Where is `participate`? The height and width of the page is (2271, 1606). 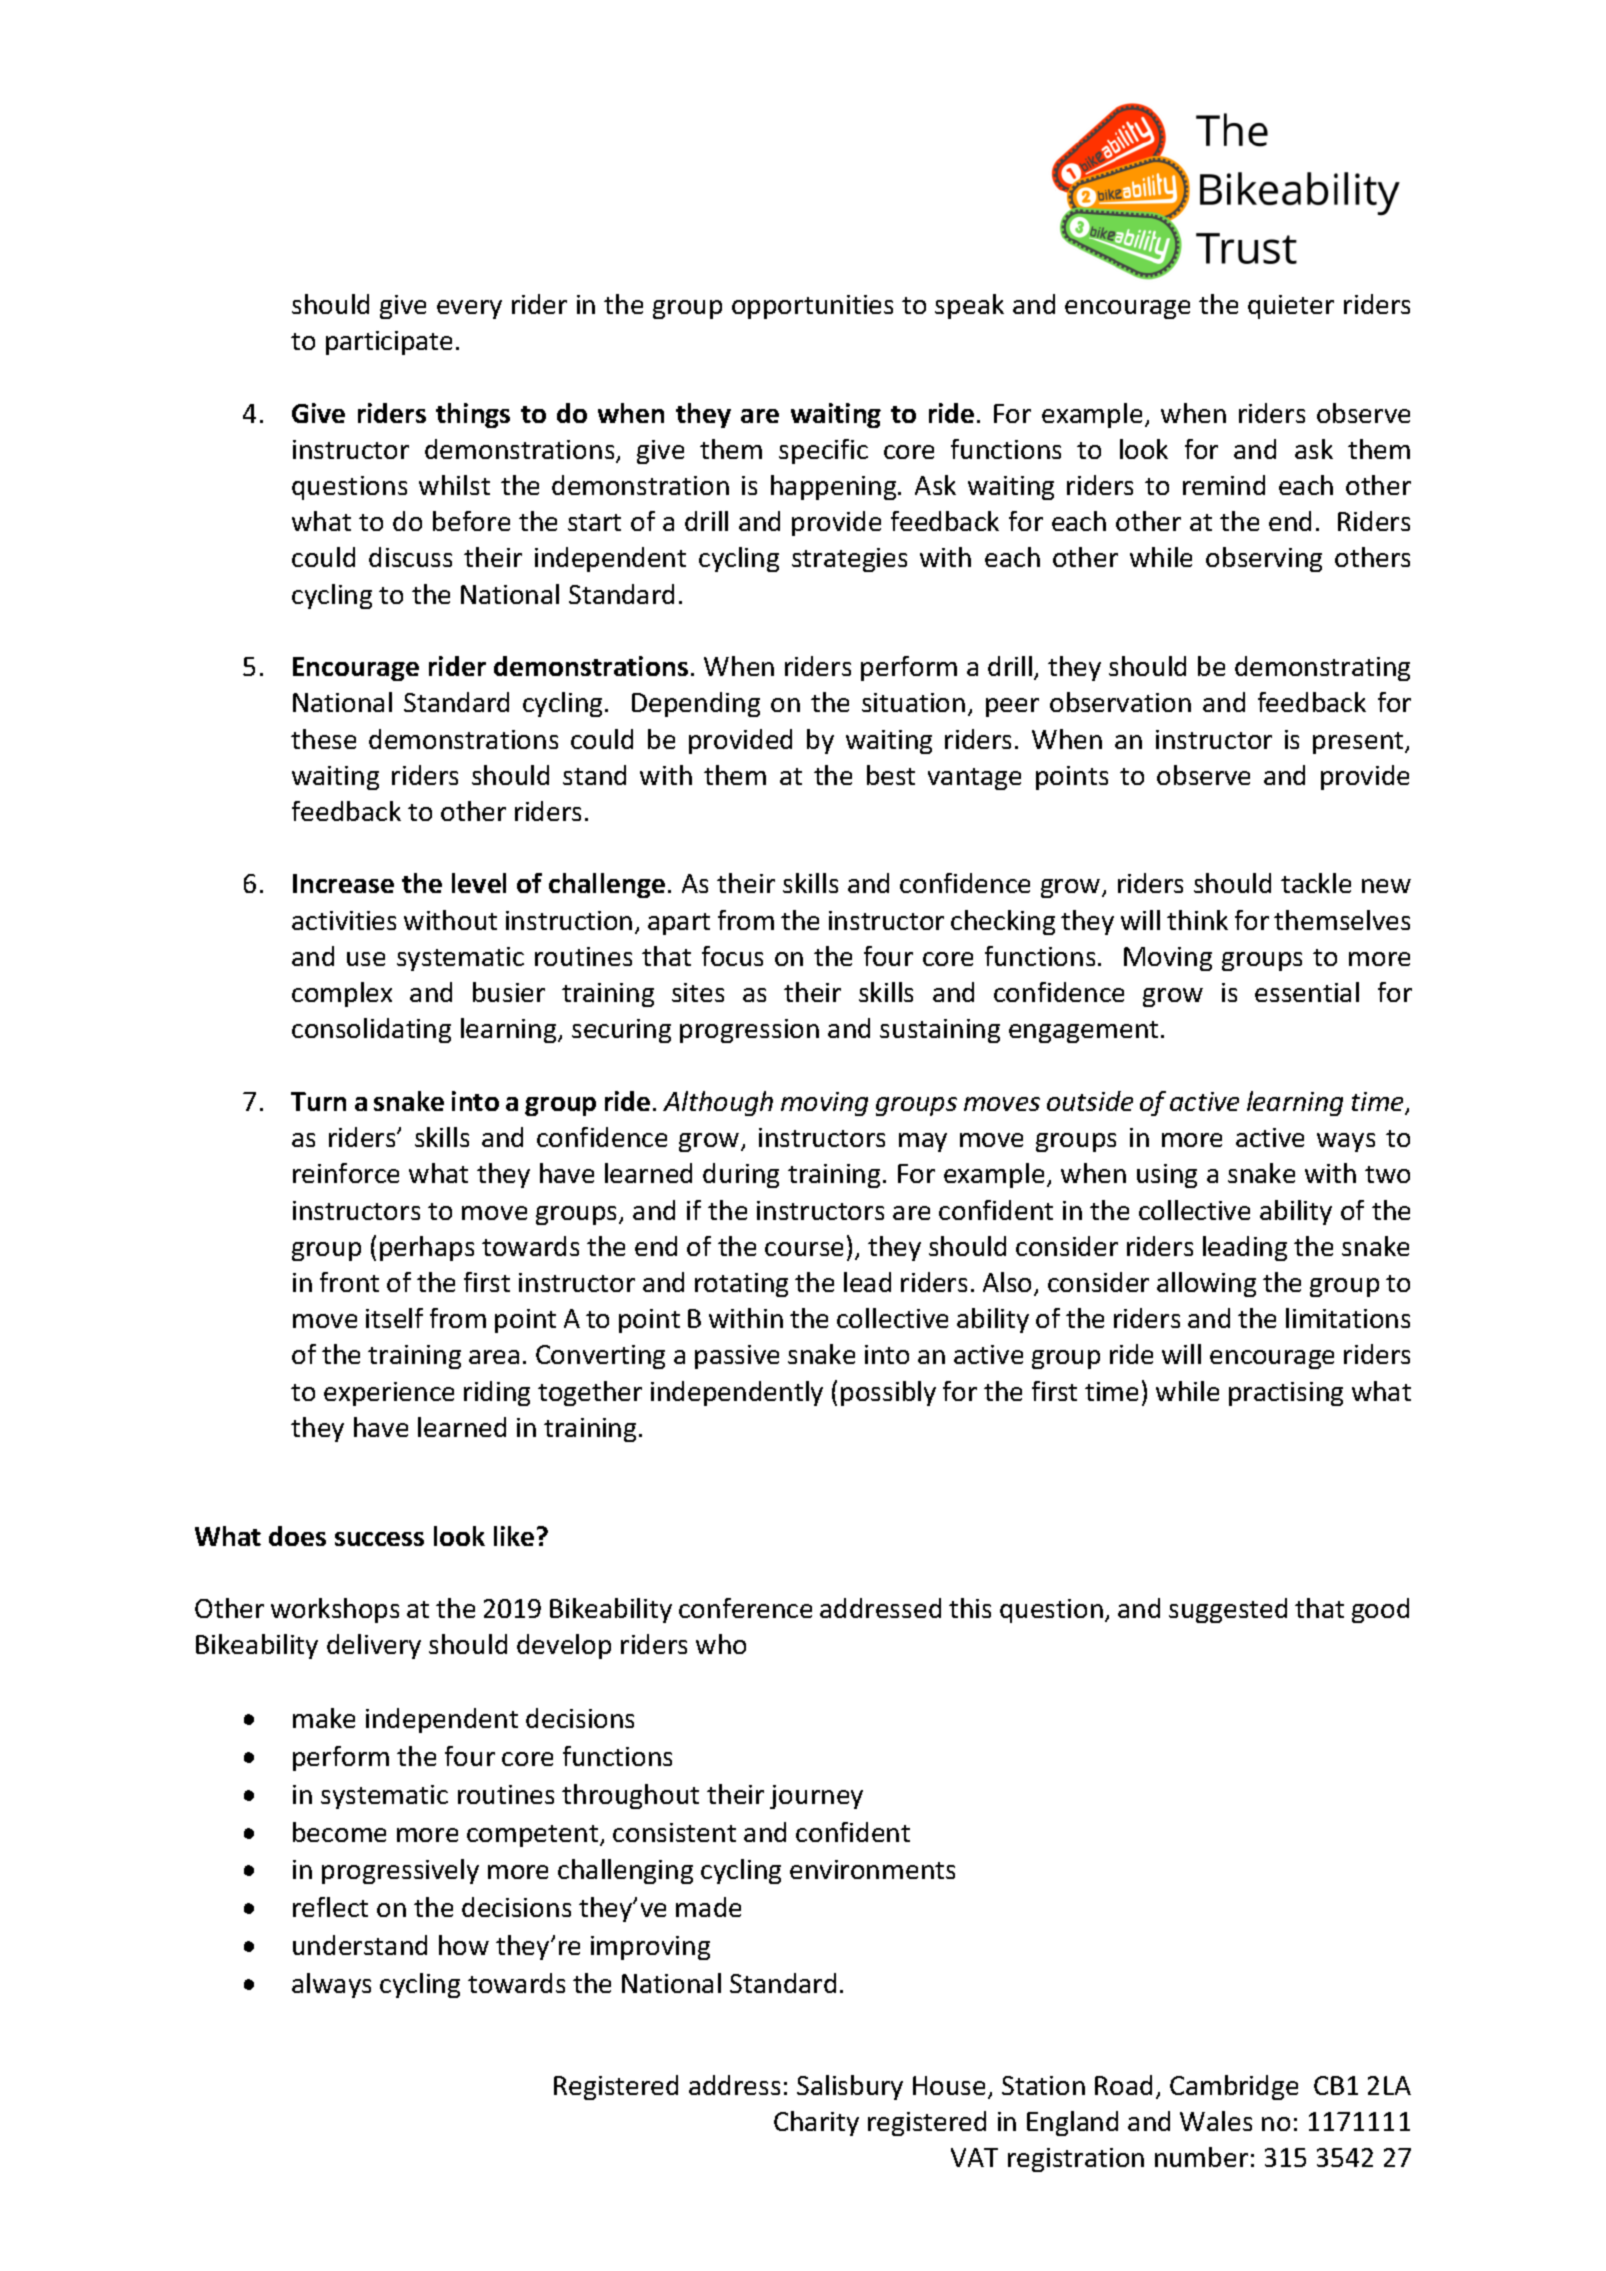
participate is located at coordinates (389, 343).
